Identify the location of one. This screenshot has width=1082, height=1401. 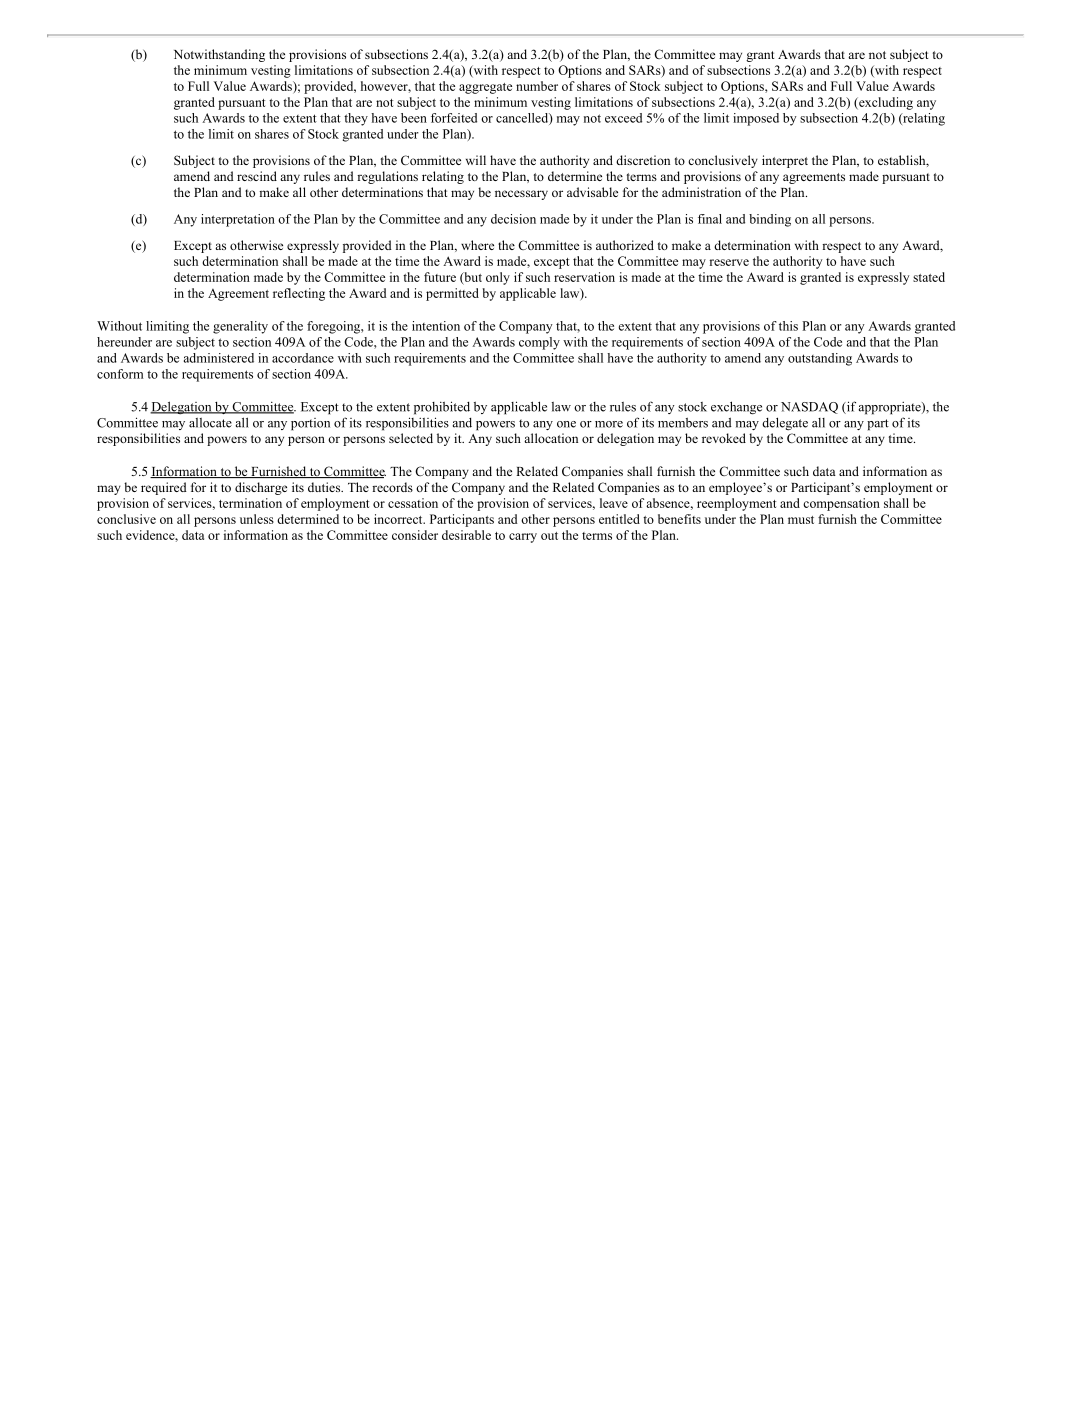
(566, 424).
